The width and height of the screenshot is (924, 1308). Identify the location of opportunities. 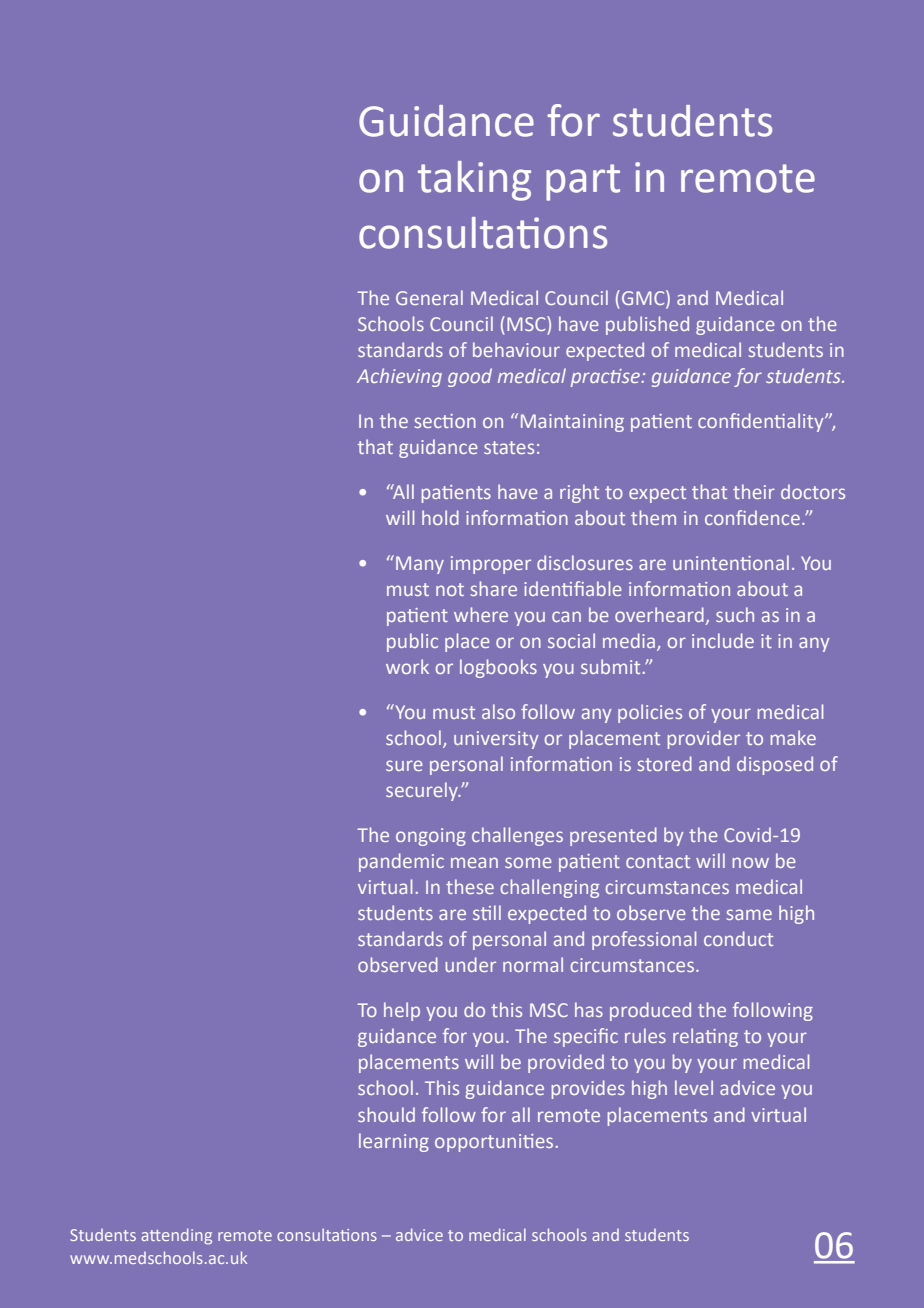
(494, 1143).
